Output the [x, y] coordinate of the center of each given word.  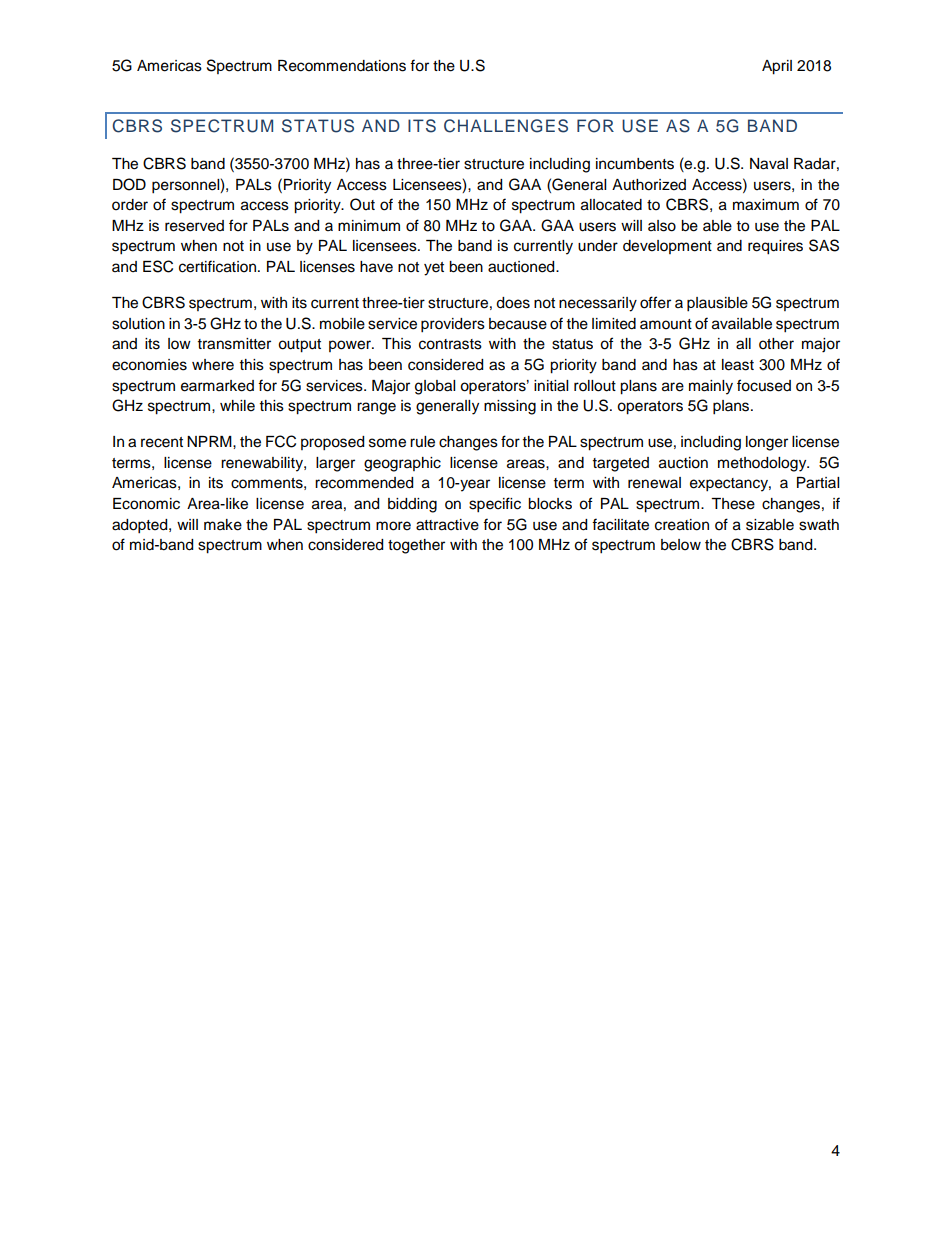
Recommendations [342, 66]
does [513, 303]
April [777, 67]
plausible [717, 304]
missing [510, 407]
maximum [766, 205]
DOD [129, 184]
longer [767, 443]
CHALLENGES [506, 126]
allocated [611, 205]
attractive [447, 525]
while [237, 406]
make [223, 525]
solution [138, 324]
